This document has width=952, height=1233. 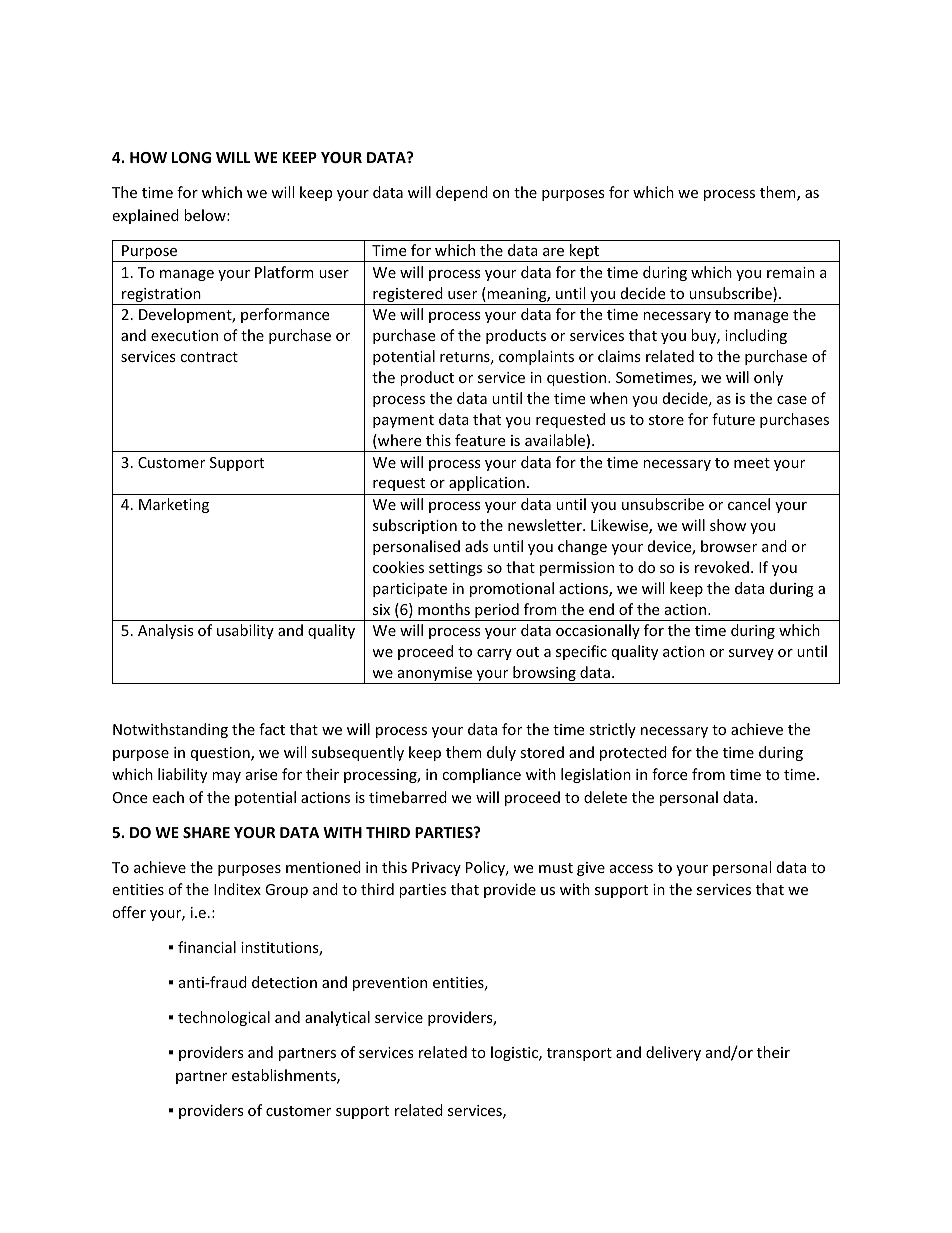 What do you see at coordinates (224, 1018) in the document?
I see `technological` at bounding box center [224, 1018].
